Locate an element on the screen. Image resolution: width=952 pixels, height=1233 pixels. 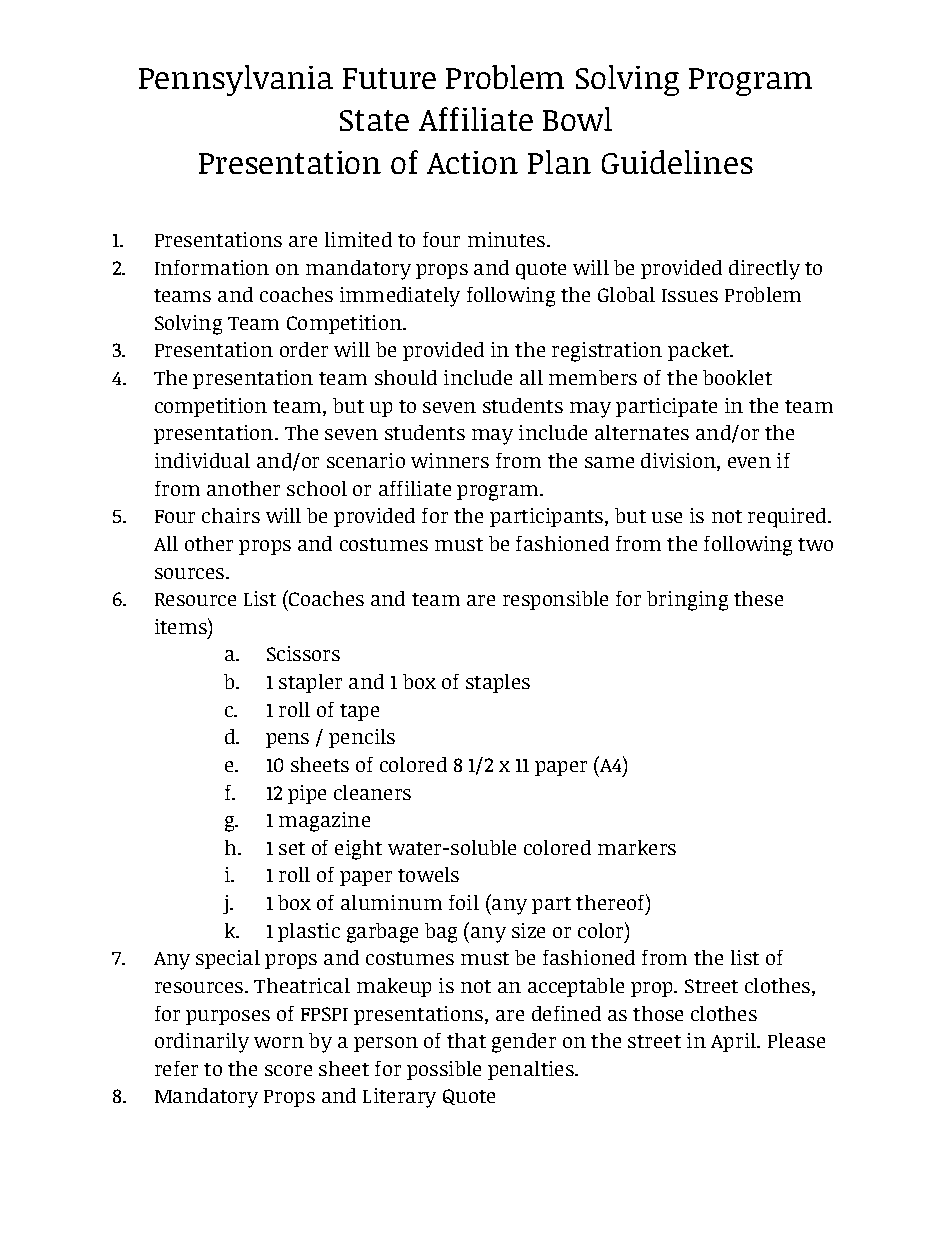
Guidelines is located at coordinates (677, 162).
